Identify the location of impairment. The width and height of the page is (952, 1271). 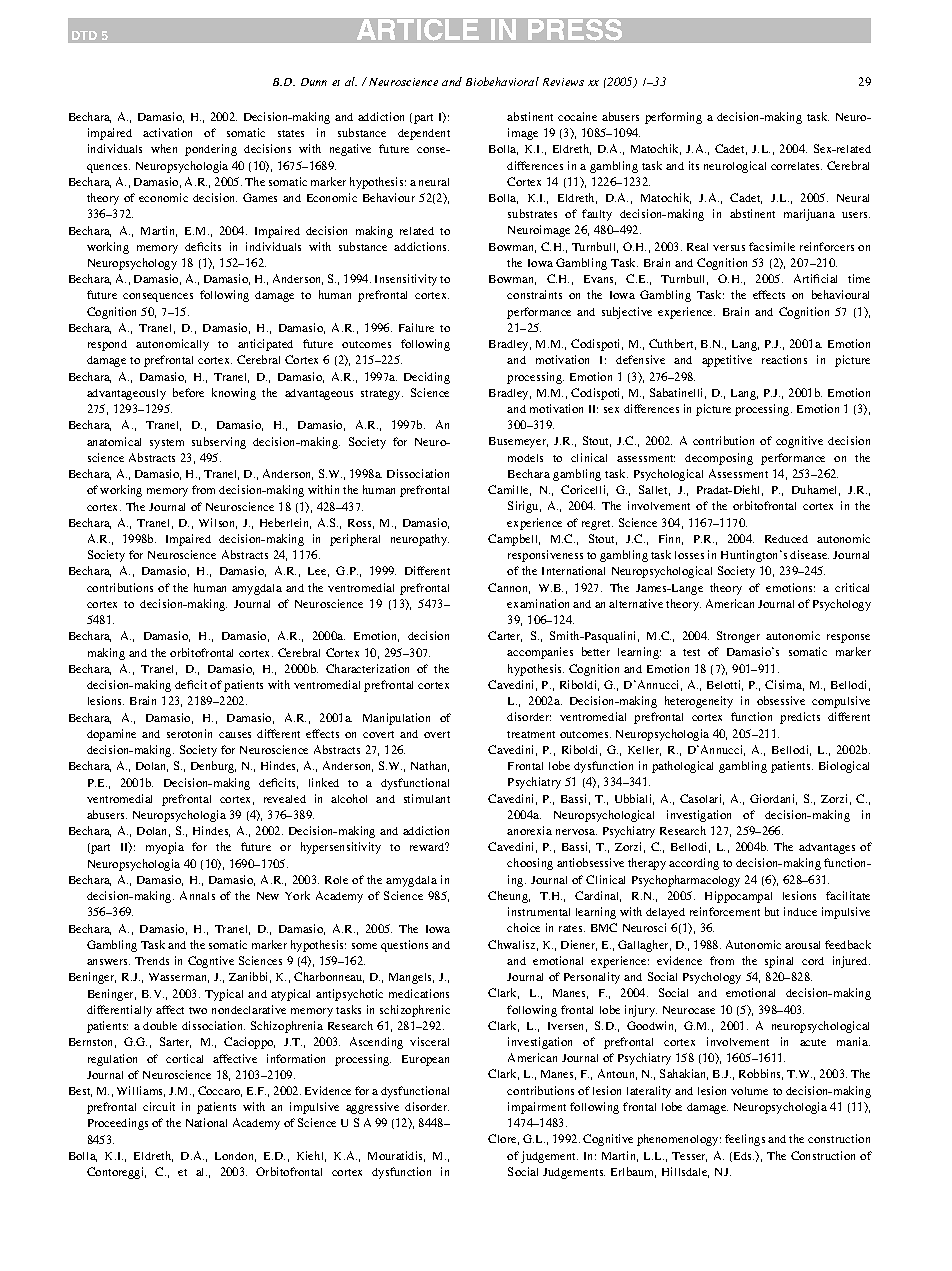
(537, 1108).
